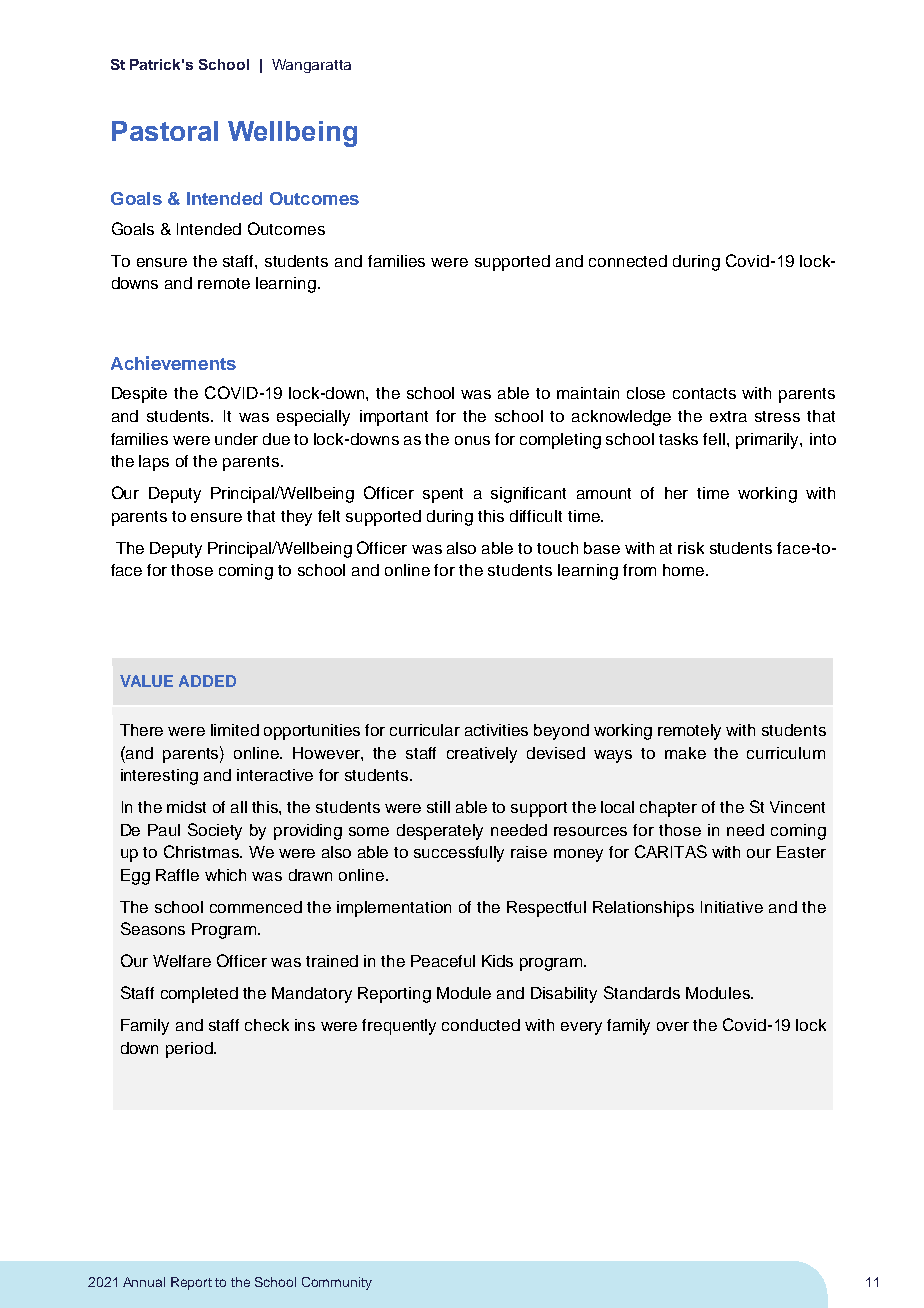 The width and height of the page is (924, 1308). I want to click on over, so click(673, 1026).
